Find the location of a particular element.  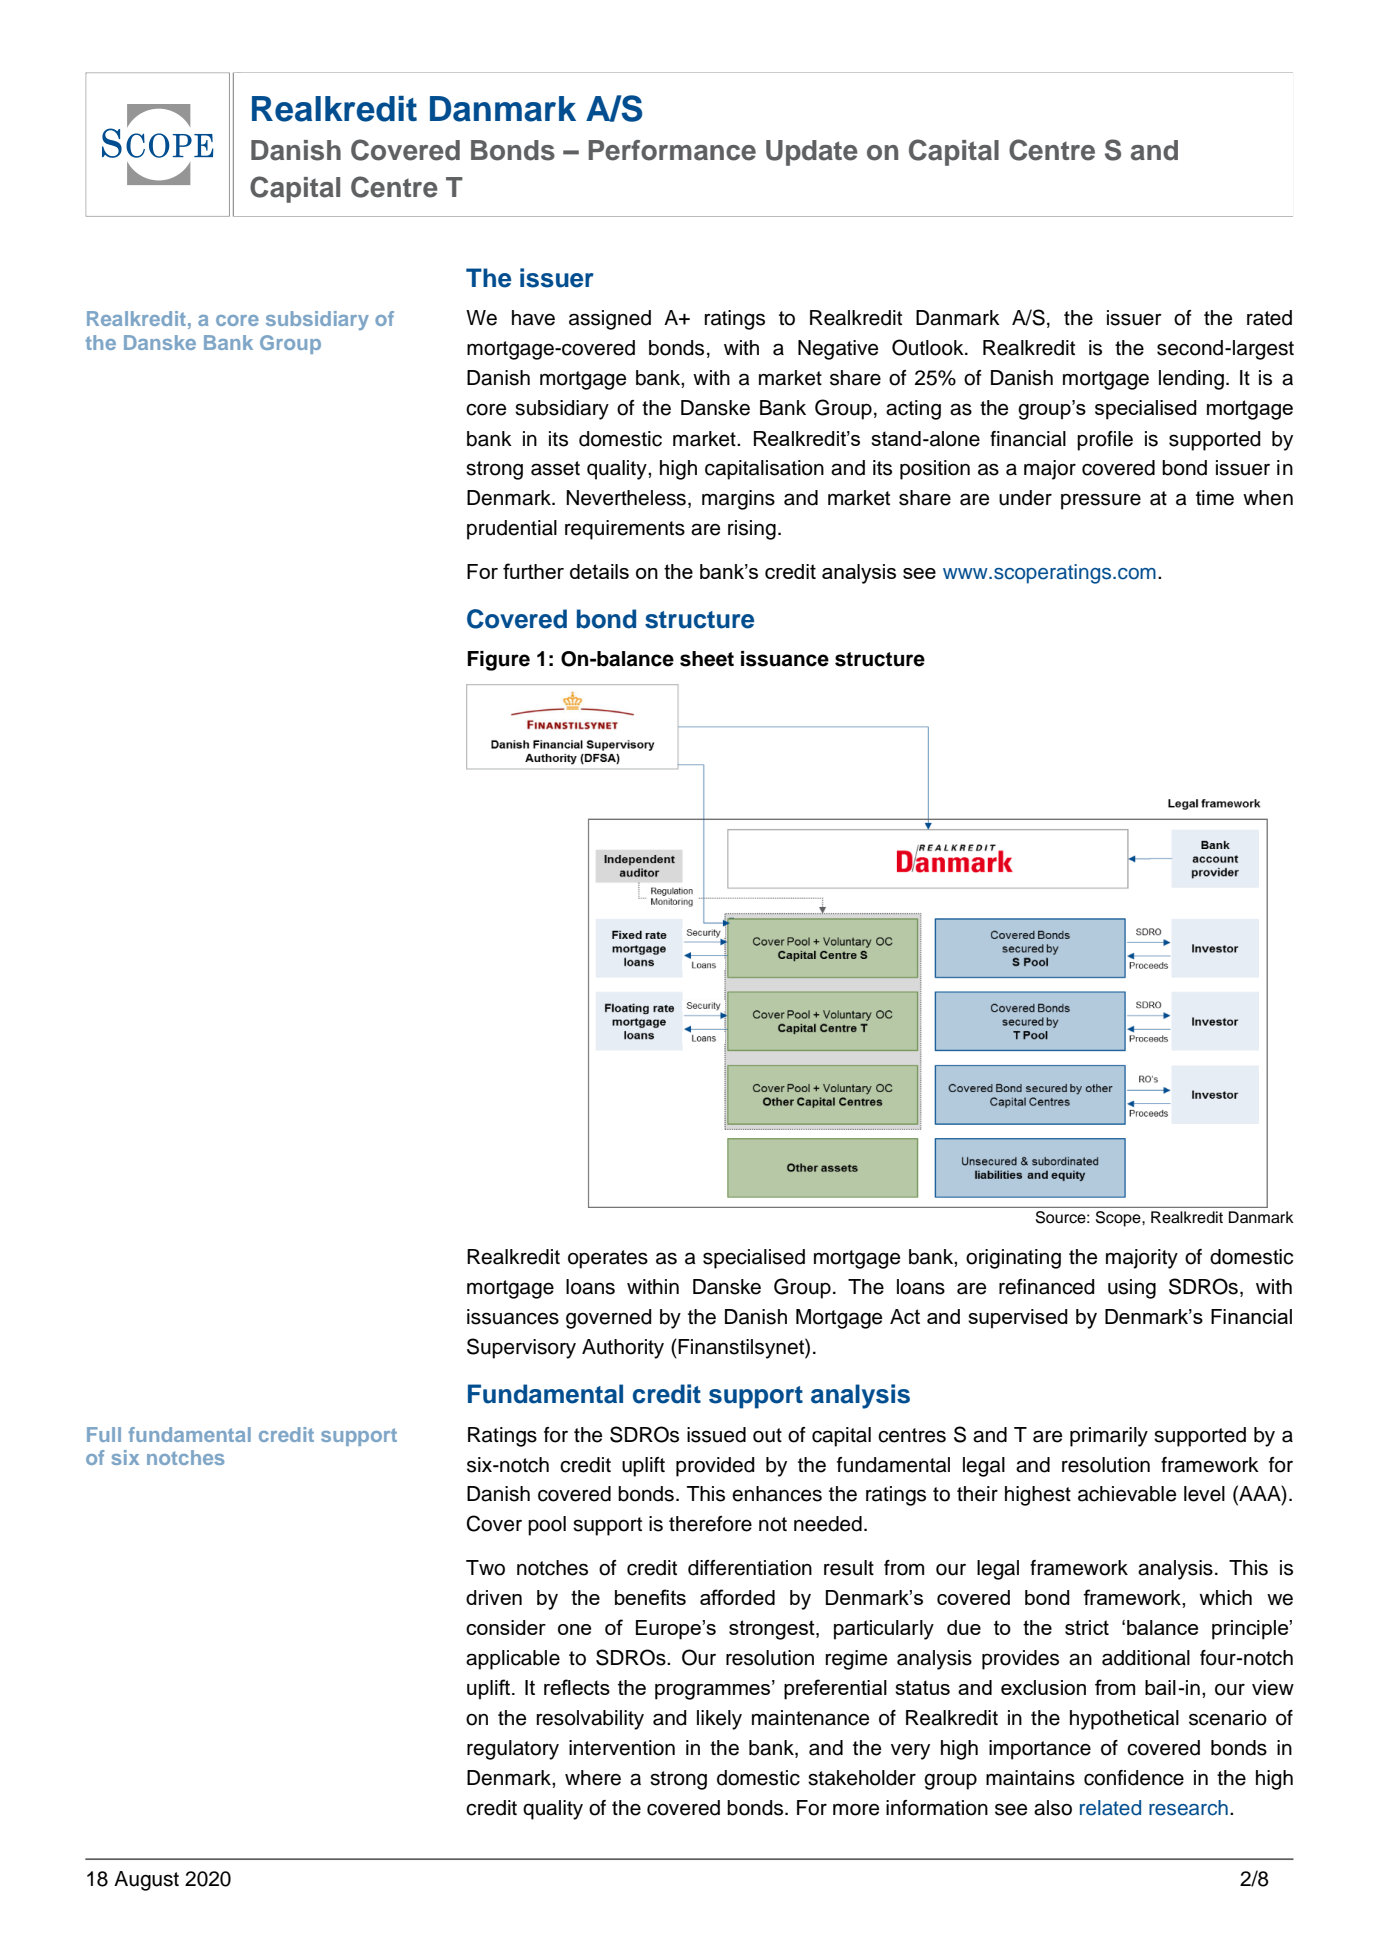

have is located at coordinates (533, 318).
